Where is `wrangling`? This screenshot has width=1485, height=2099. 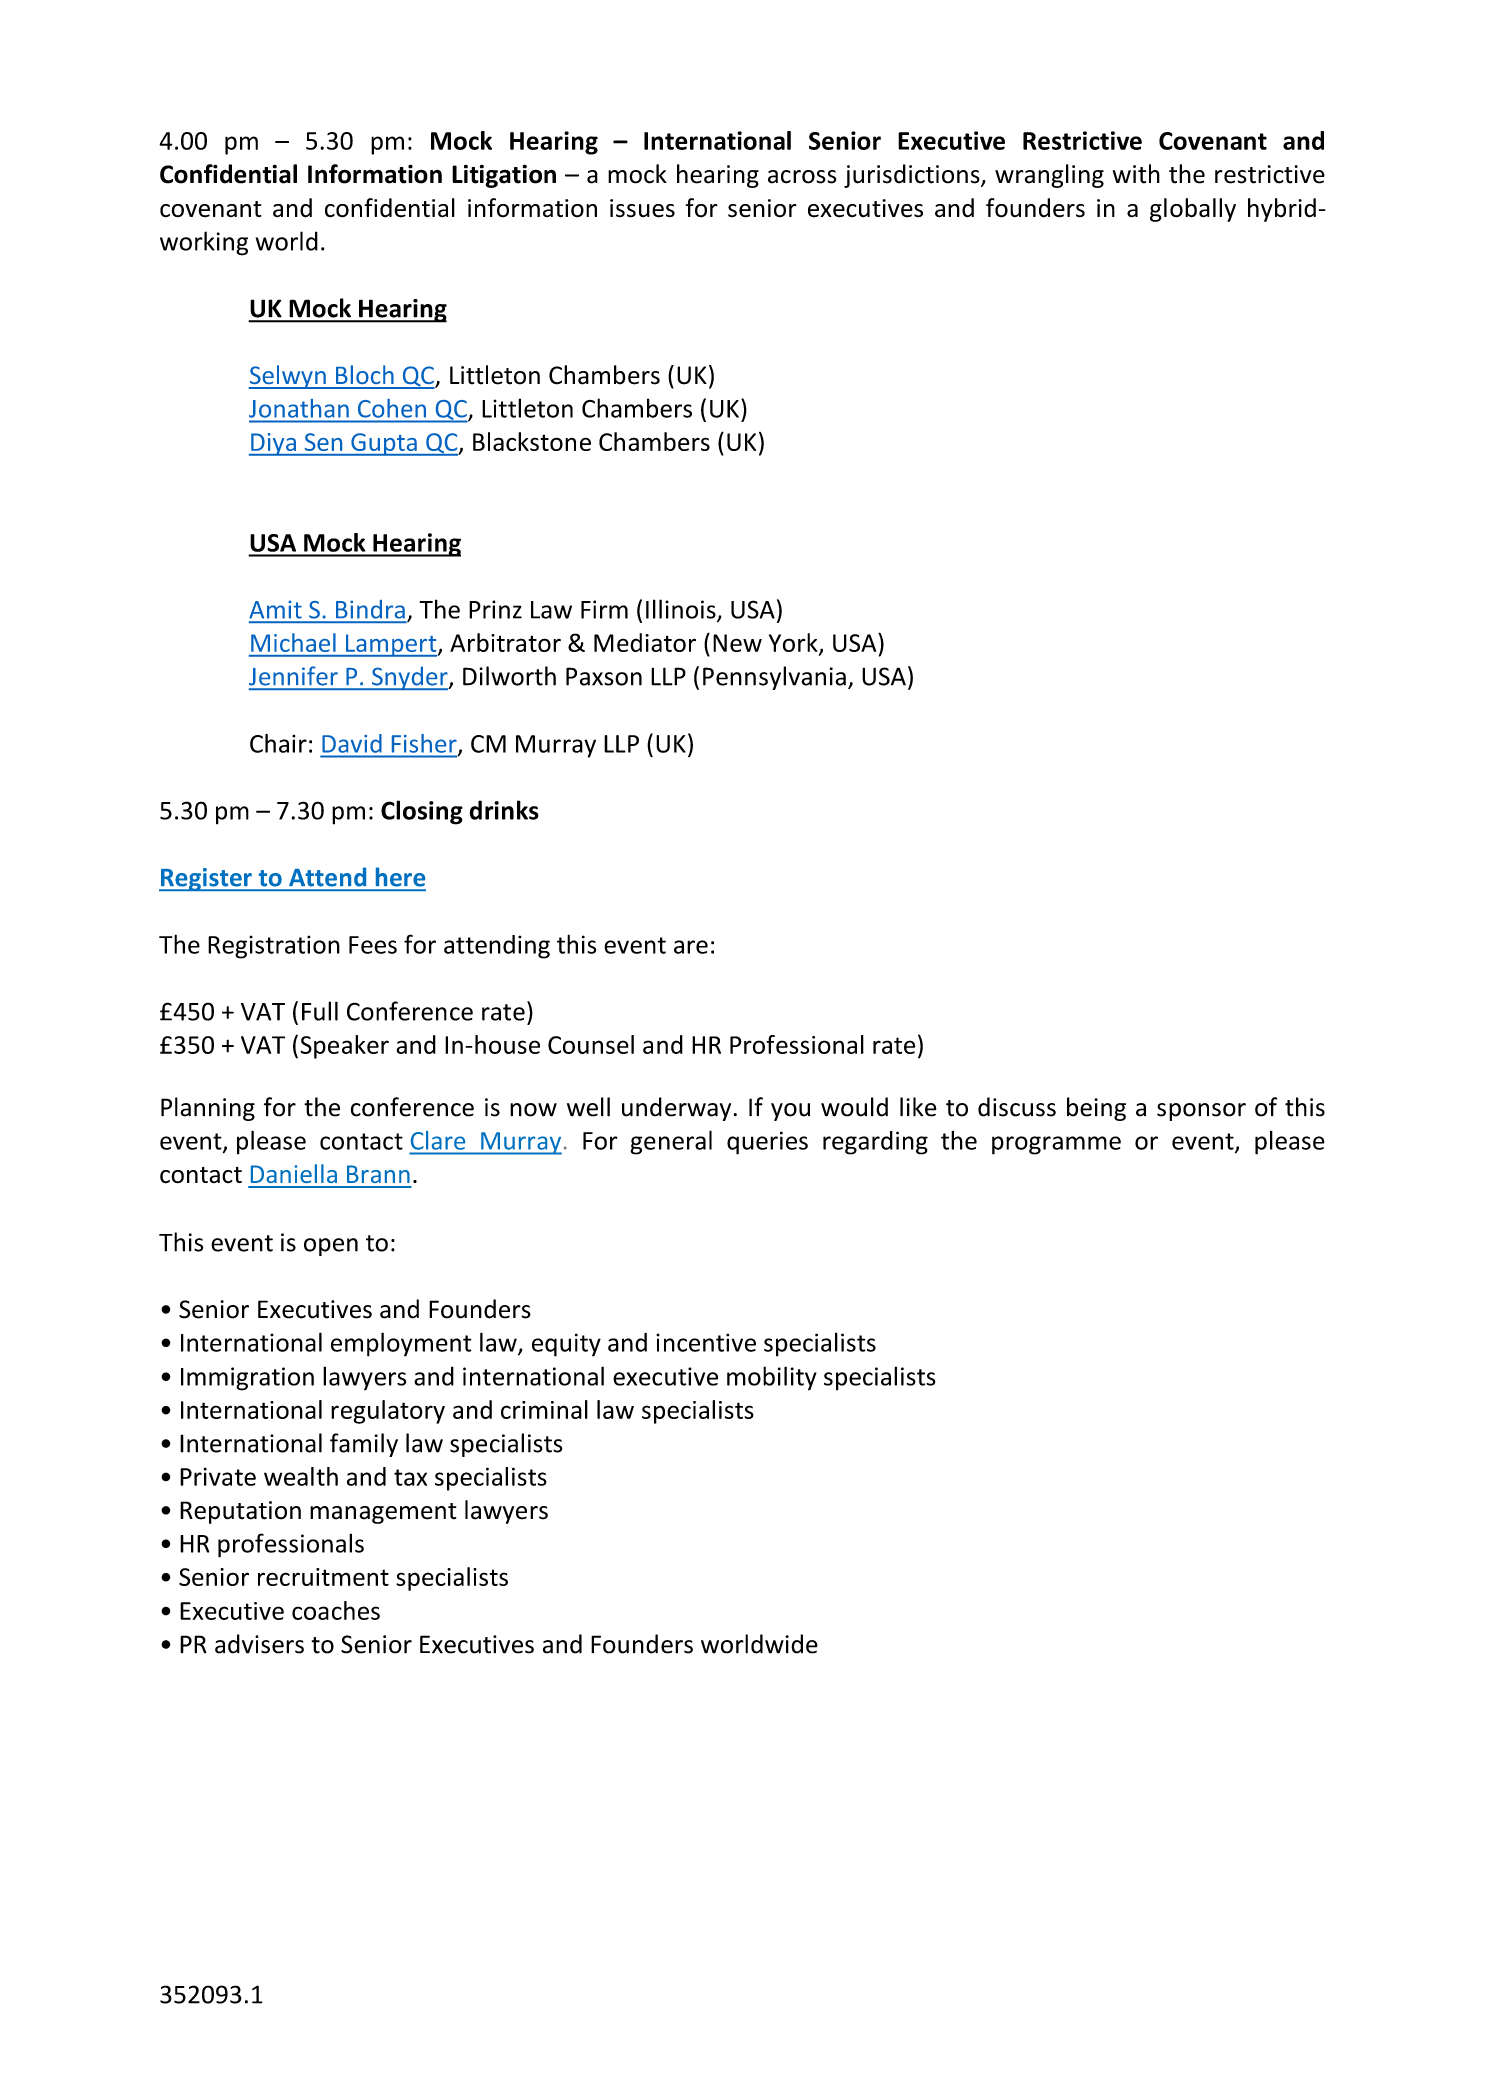
wrangling is located at coordinates (1049, 176).
